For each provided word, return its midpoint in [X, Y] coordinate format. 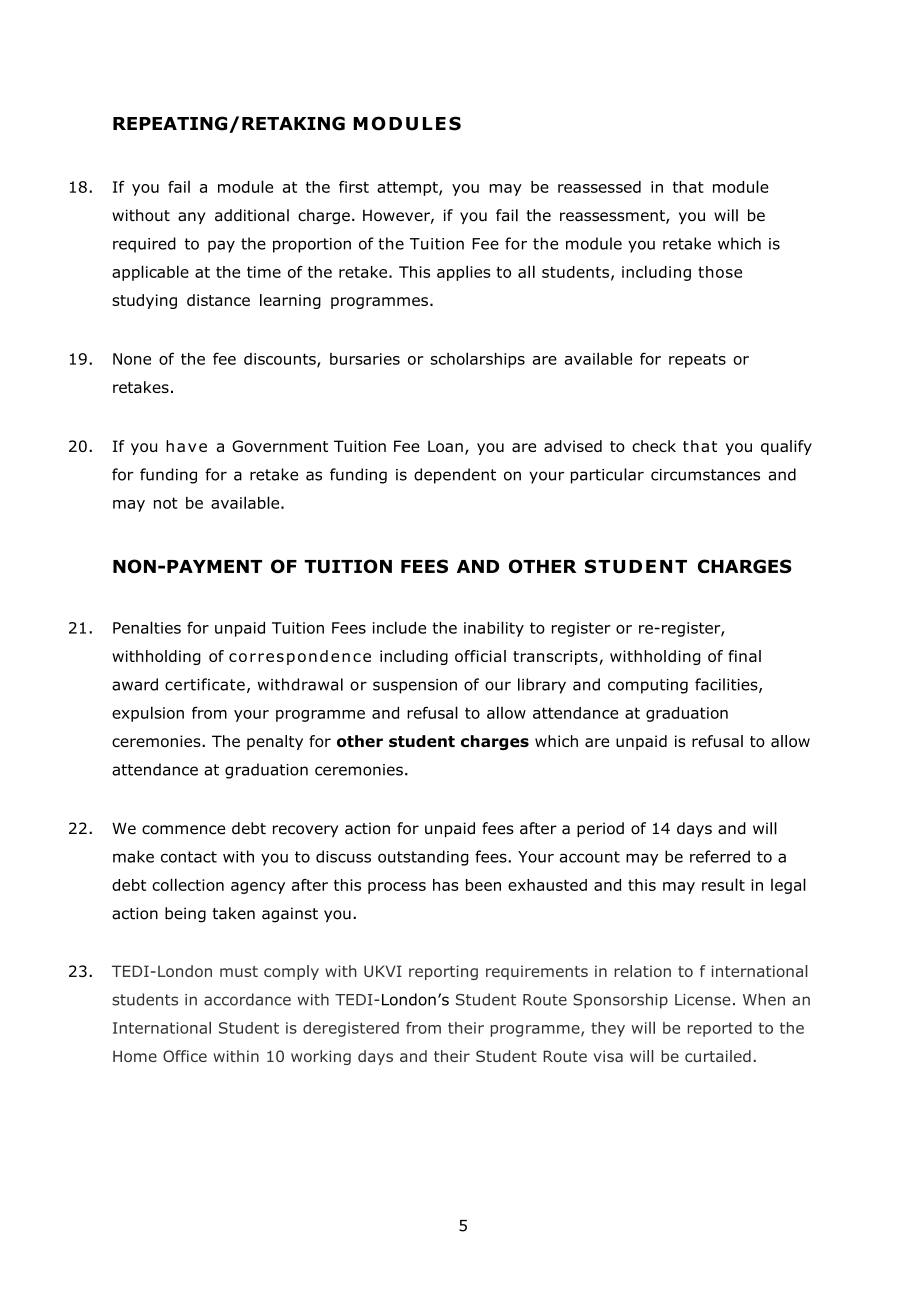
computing [648, 686]
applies [463, 273]
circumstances [705, 475]
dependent [455, 476]
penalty [275, 742]
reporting [443, 972]
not [166, 503]
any [191, 218]
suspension [415, 686]
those [720, 272]
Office [185, 1056]
